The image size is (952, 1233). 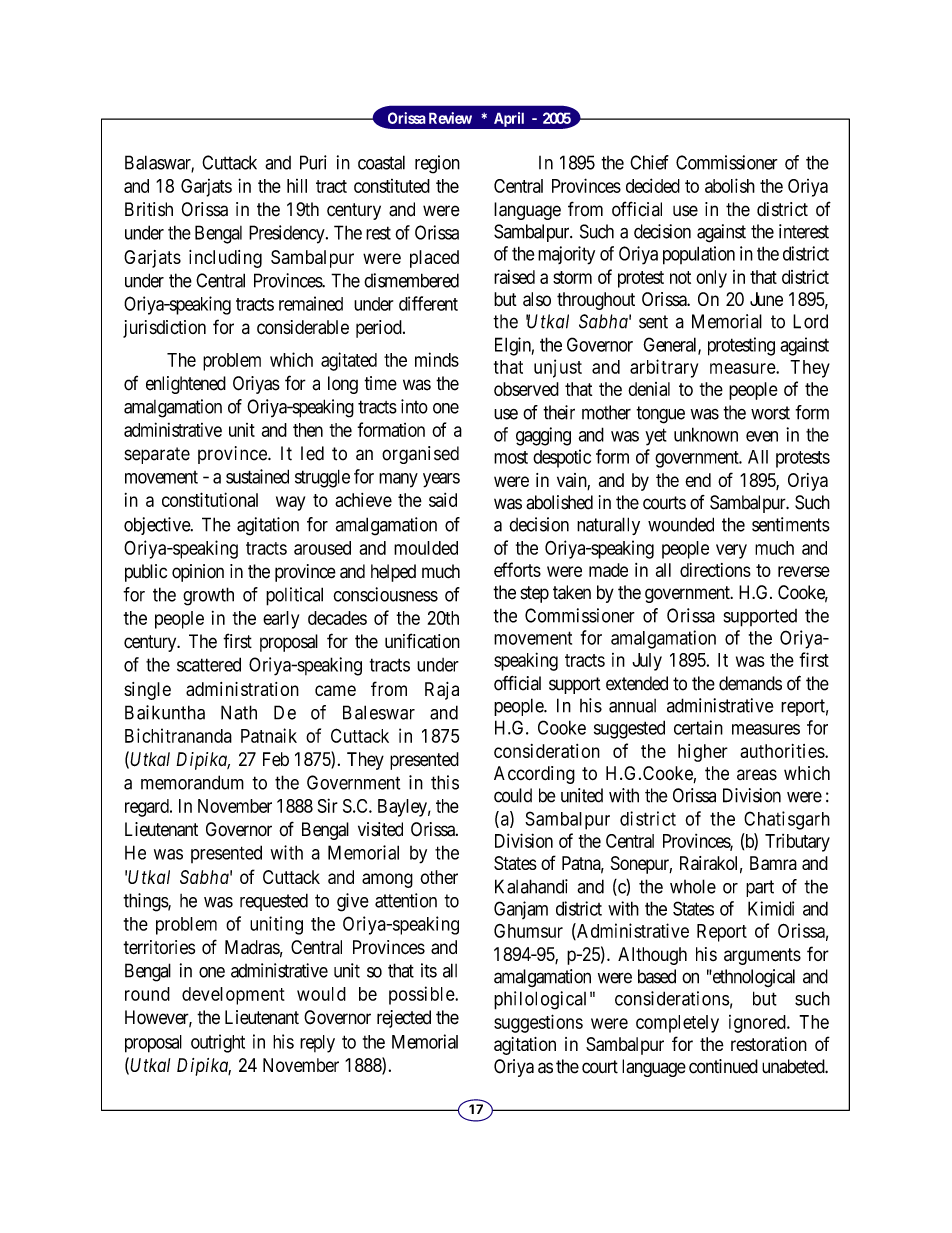 What do you see at coordinates (758, 1024) in the document?
I see `ignored` at bounding box center [758, 1024].
